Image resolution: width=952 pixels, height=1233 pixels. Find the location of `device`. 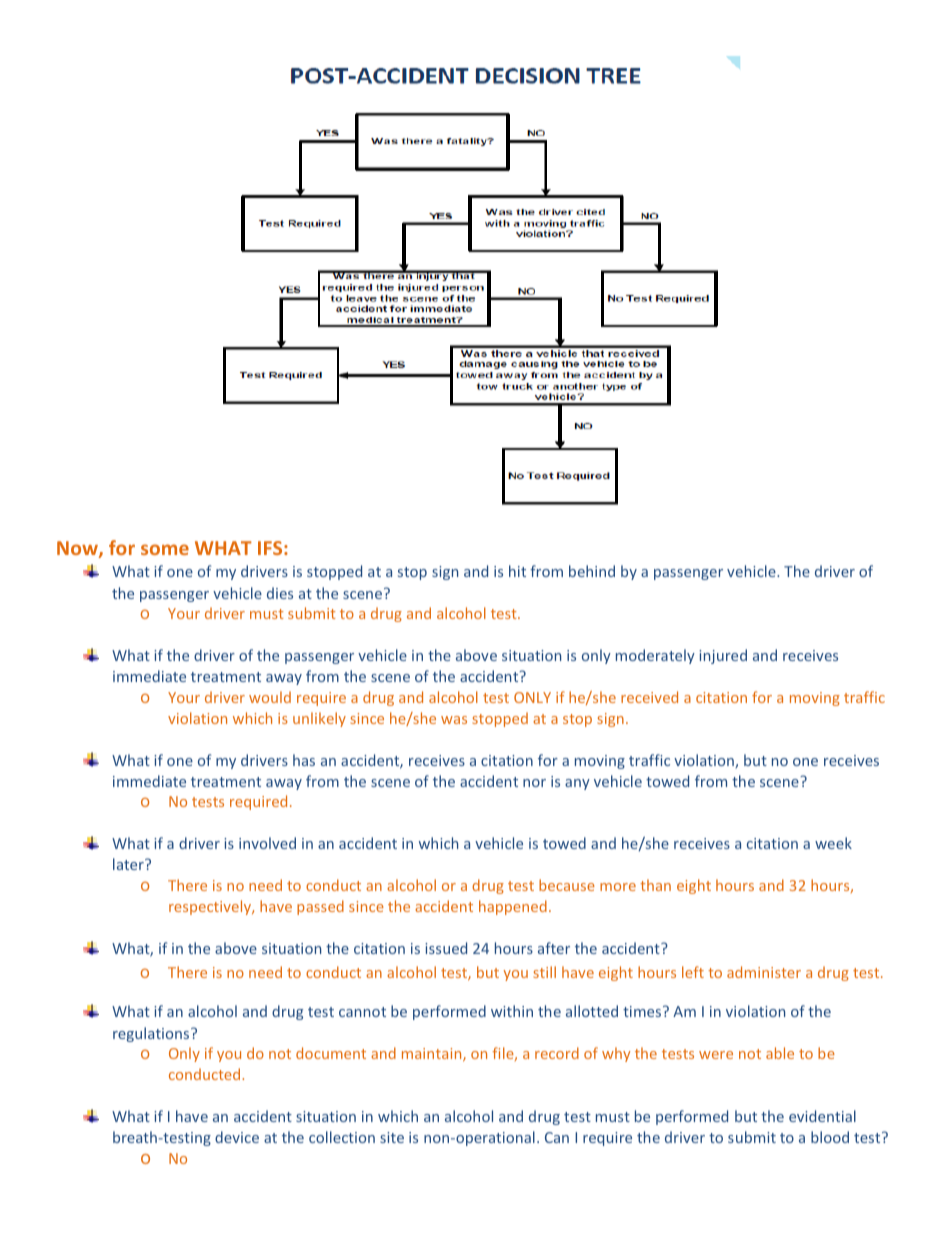

device is located at coordinates (237, 1137).
